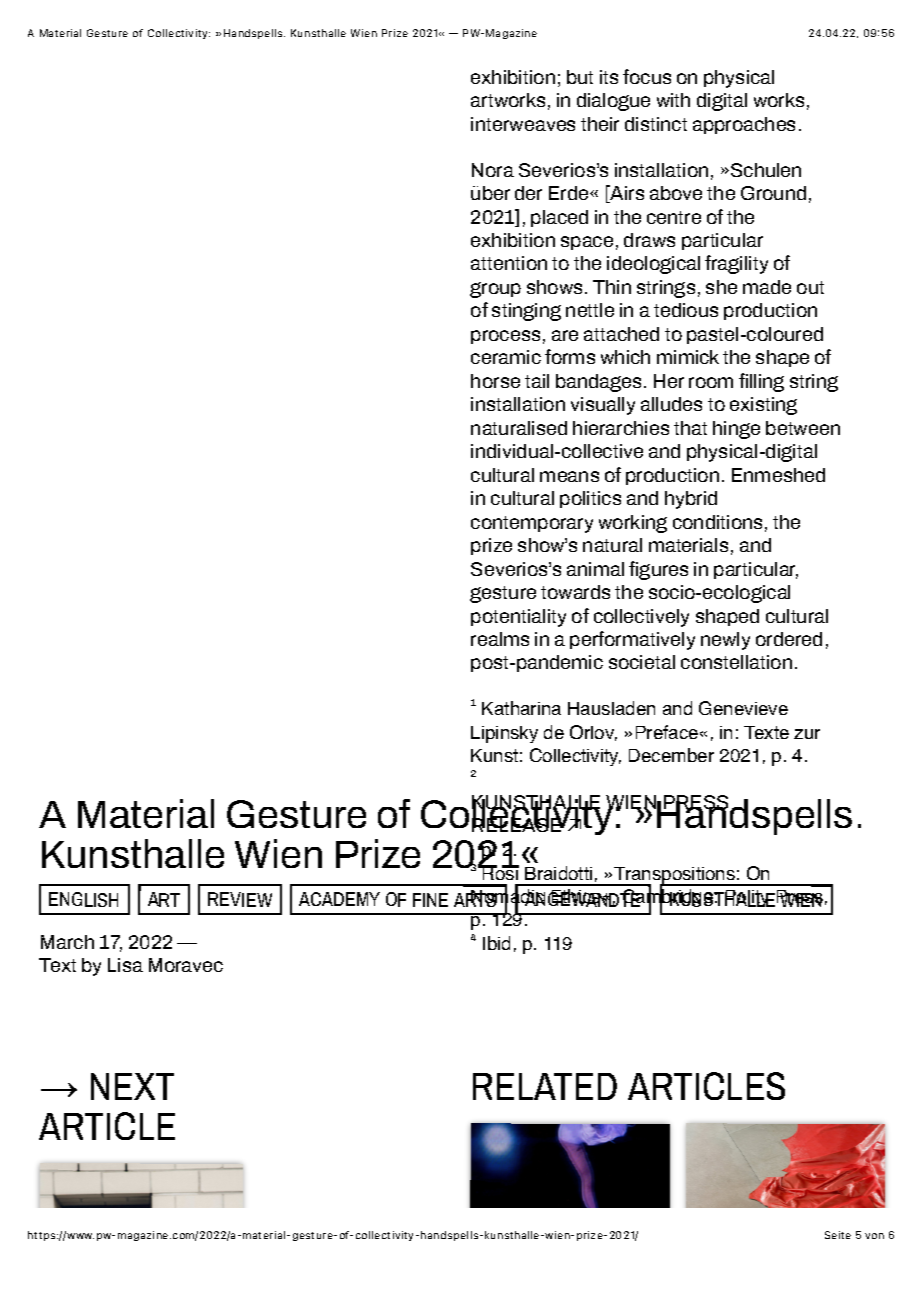  What do you see at coordinates (671, 755) in the image?
I see `December` at bounding box center [671, 755].
